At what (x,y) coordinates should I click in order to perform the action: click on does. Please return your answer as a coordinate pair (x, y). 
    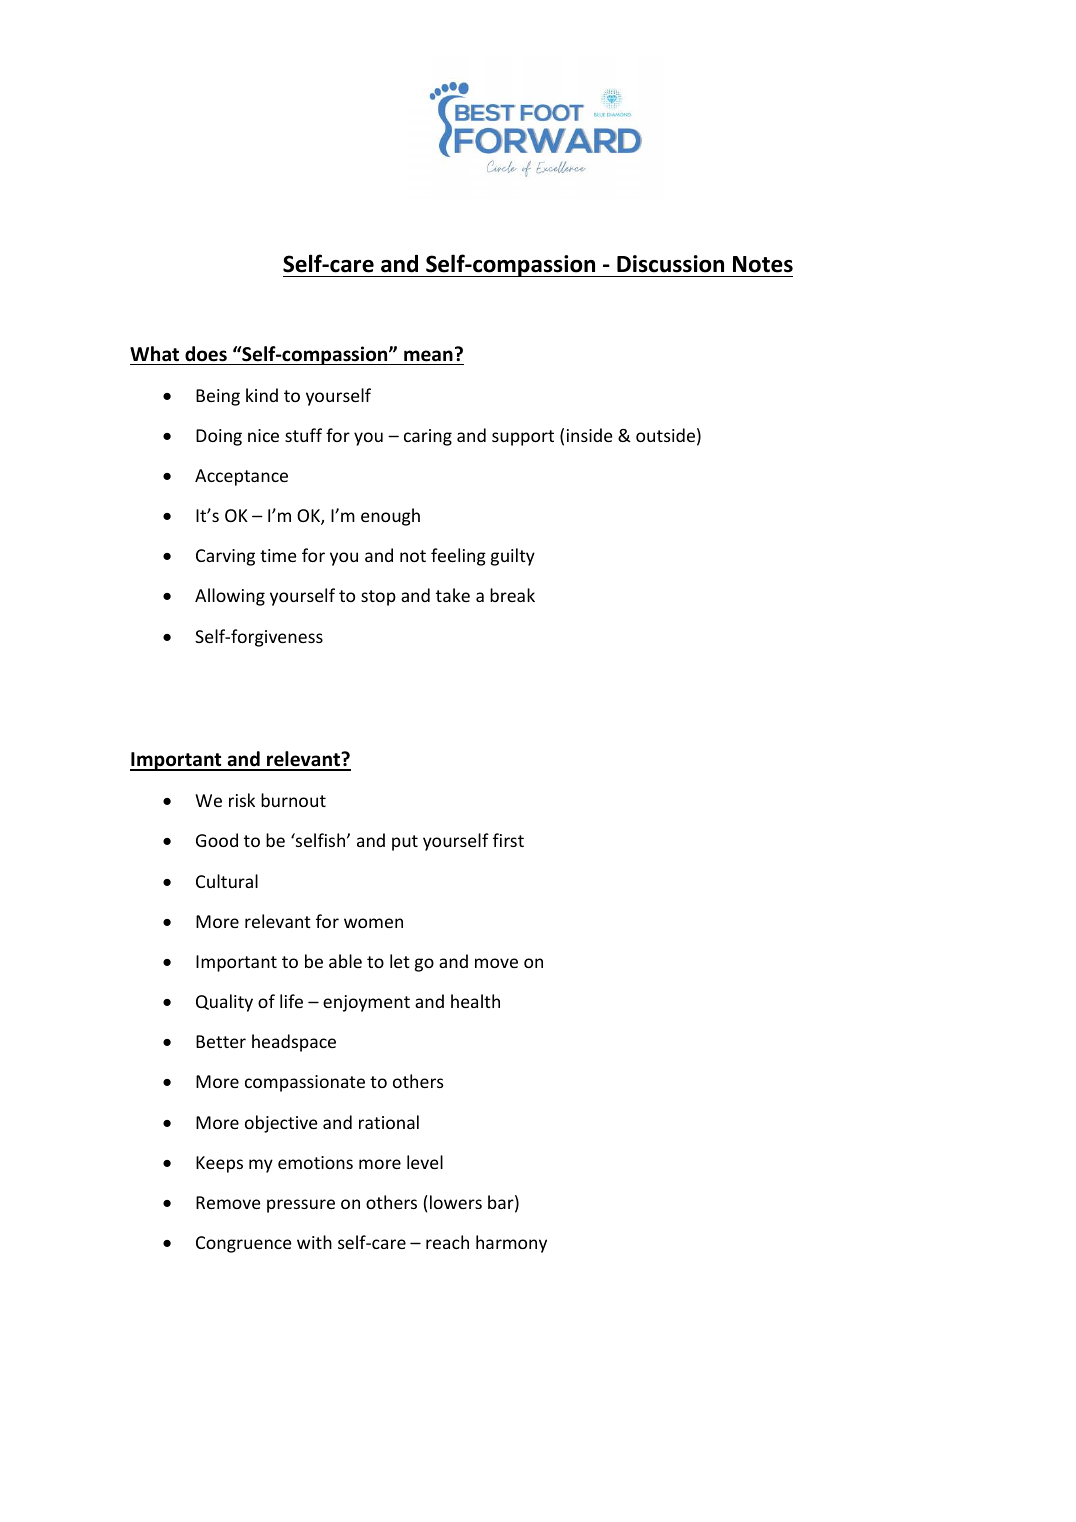
    Looking at the image, I should click on (206, 354).
